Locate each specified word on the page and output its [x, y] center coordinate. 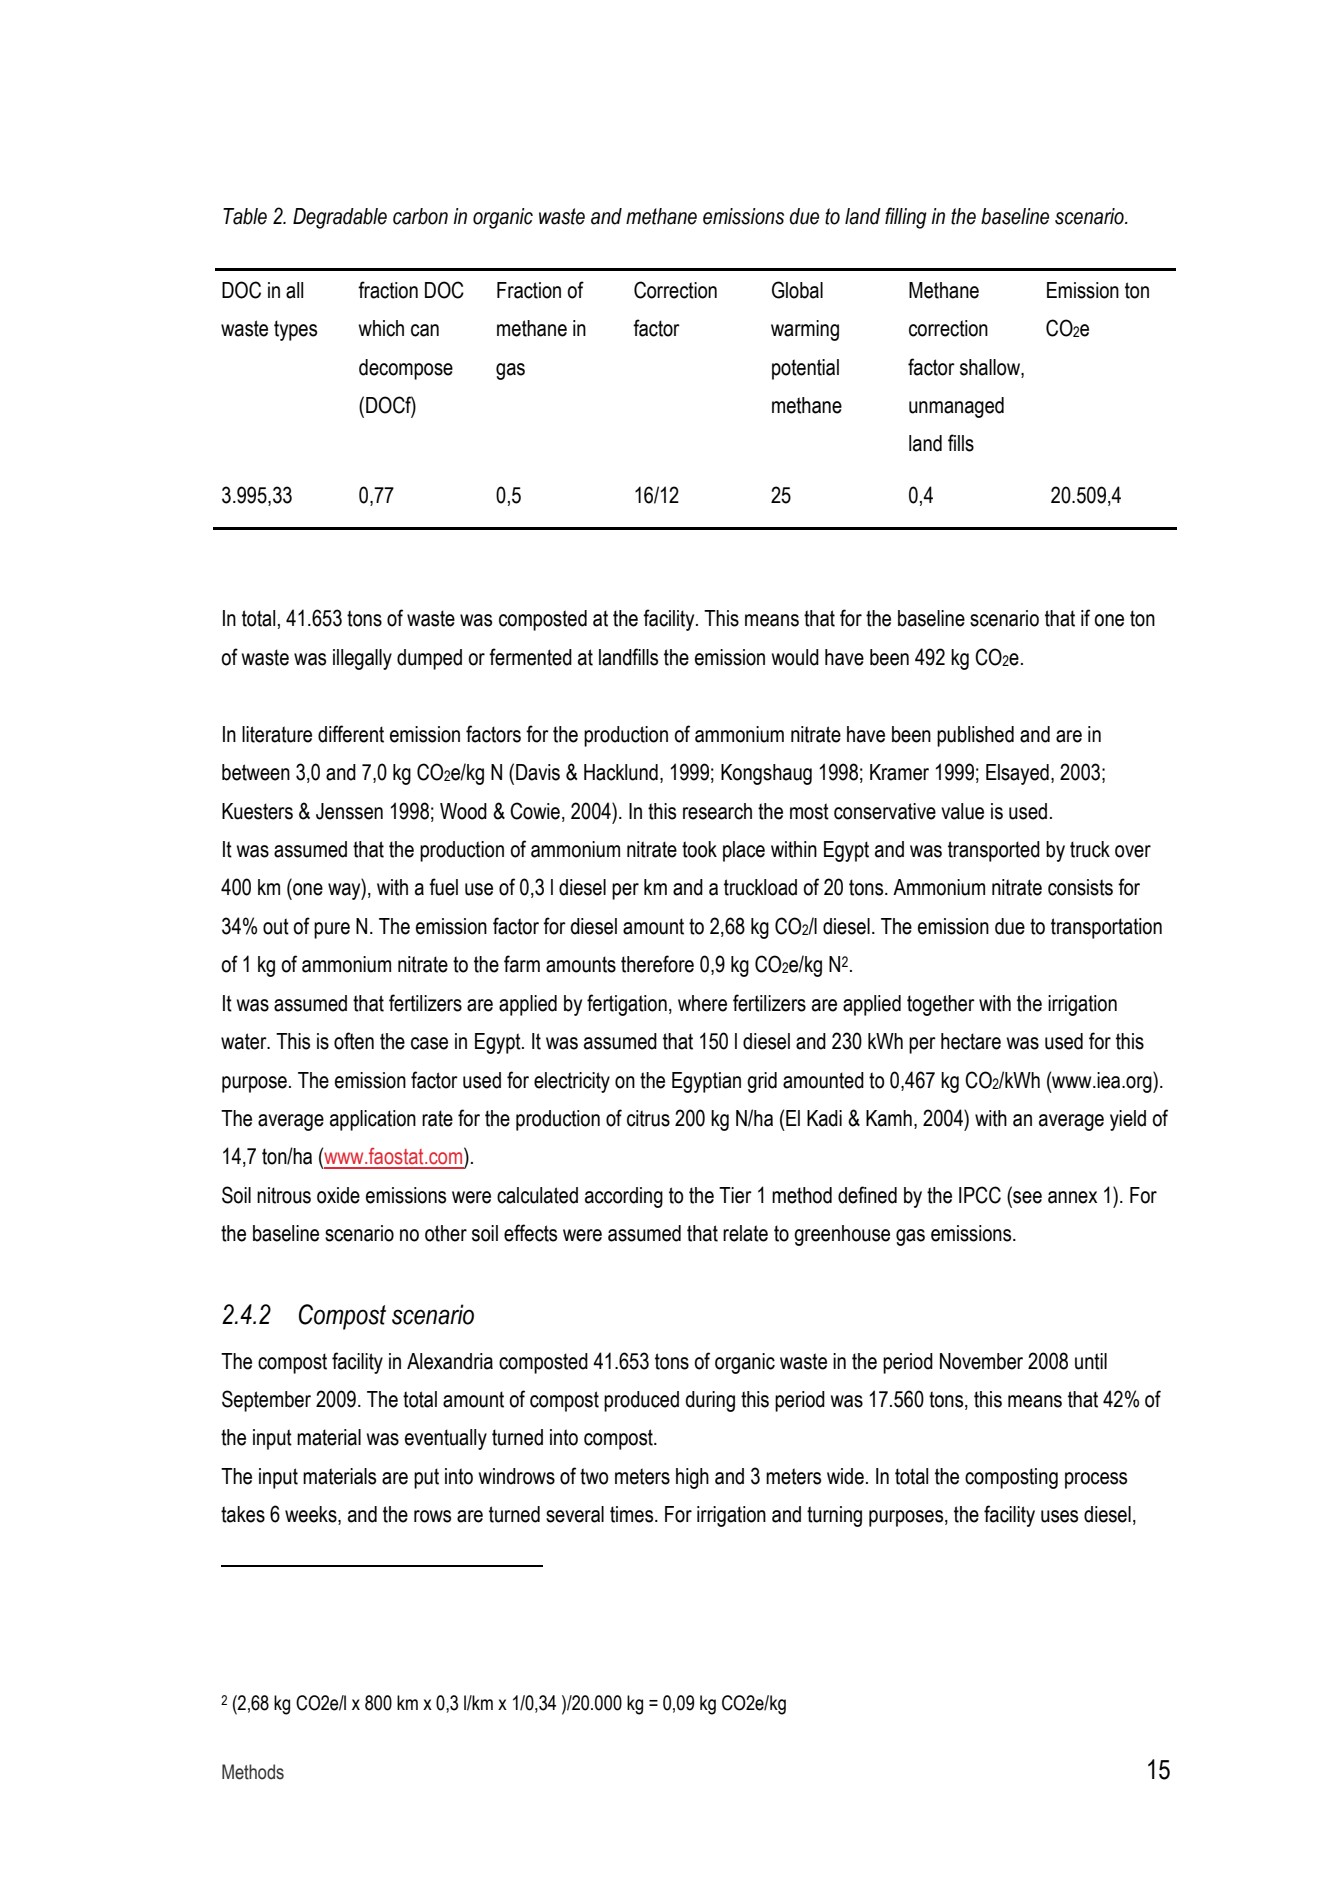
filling [906, 218]
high [692, 1478]
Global [797, 290]
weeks [312, 1515]
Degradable [340, 218]
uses [1059, 1516]
